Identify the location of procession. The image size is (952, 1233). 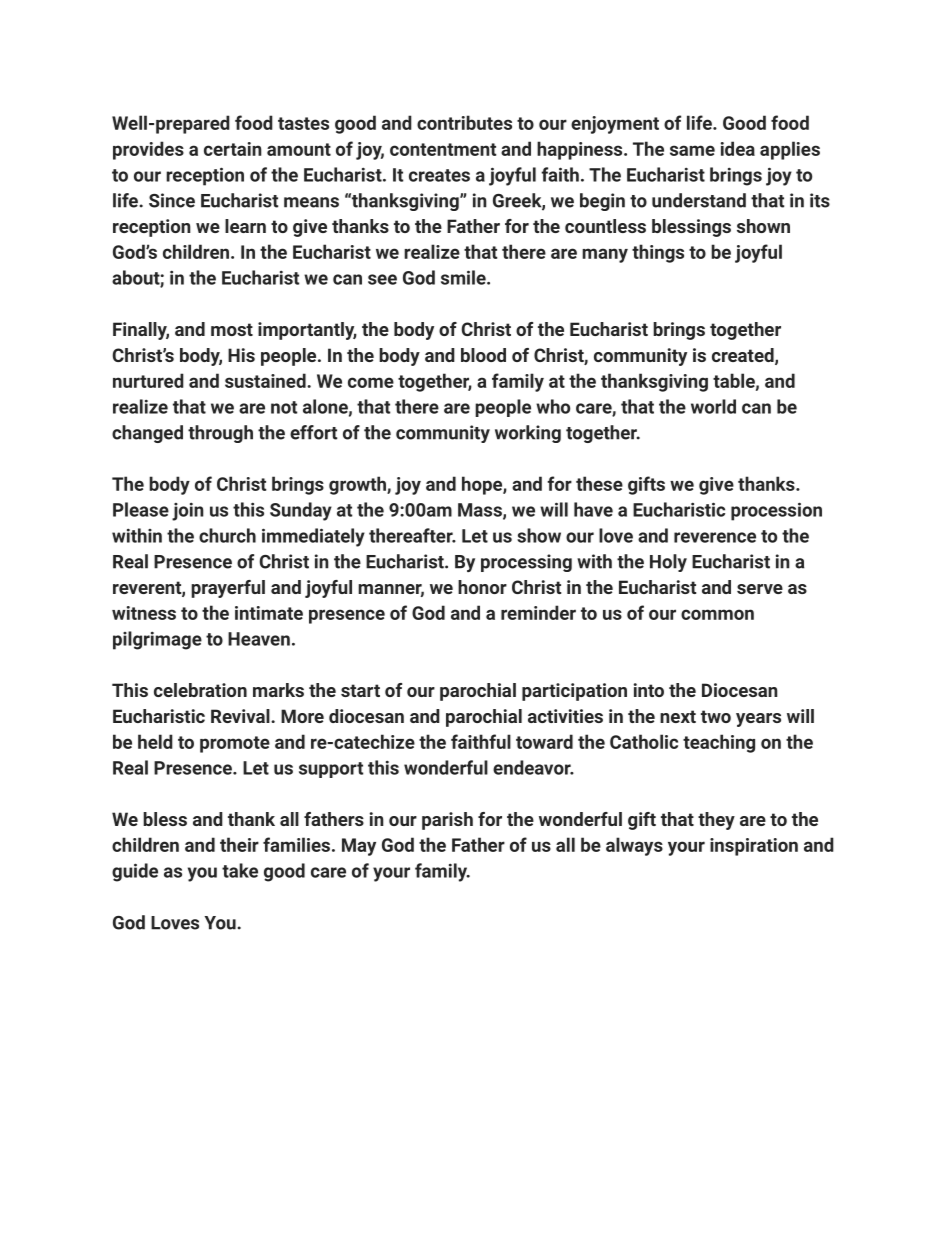
(776, 511).
